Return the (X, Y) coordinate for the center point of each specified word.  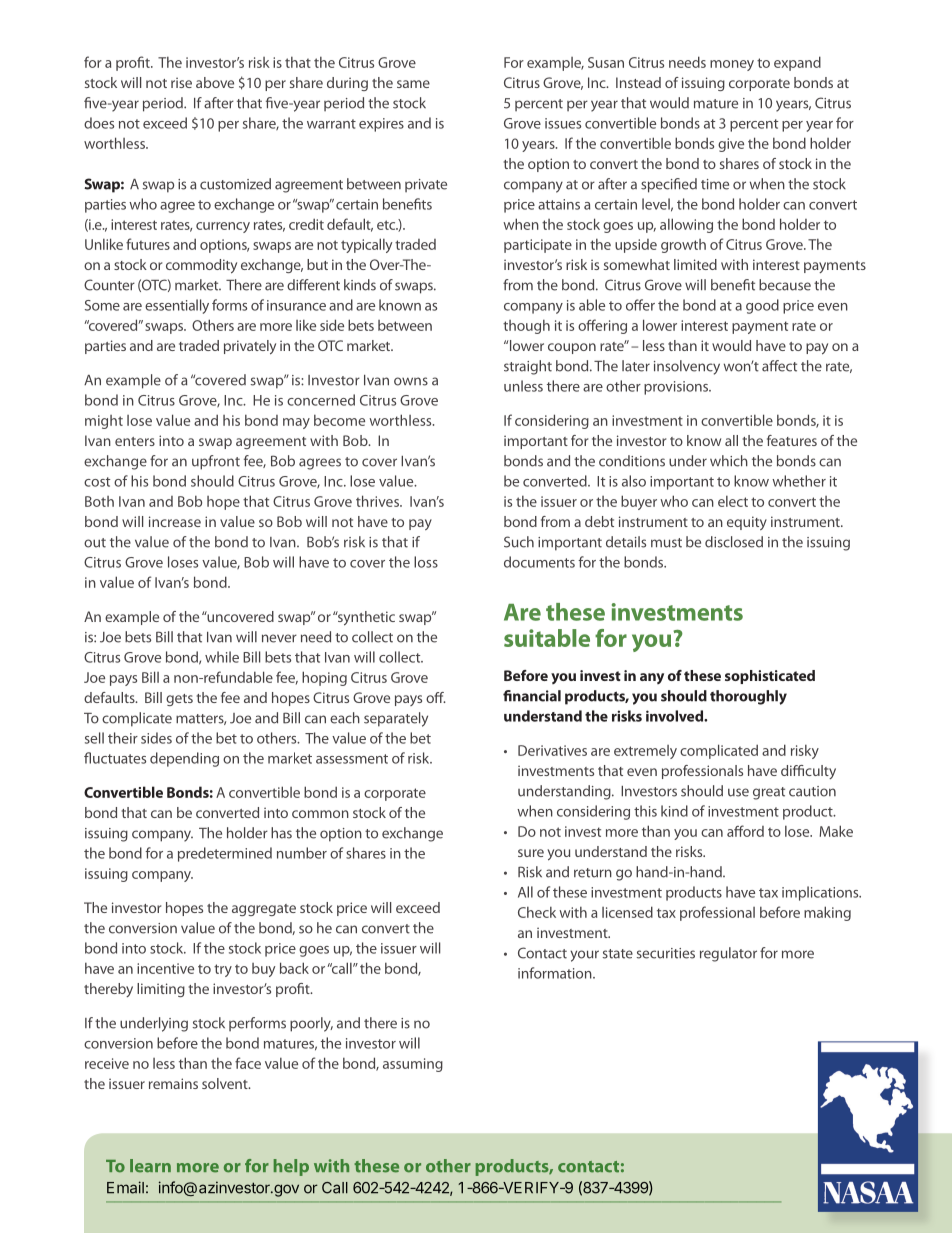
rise (181, 82)
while (222, 657)
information (556, 973)
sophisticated (770, 677)
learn (150, 1166)
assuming (413, 1065)
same (413, 84)
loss (426, 562)
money (732, 65)
